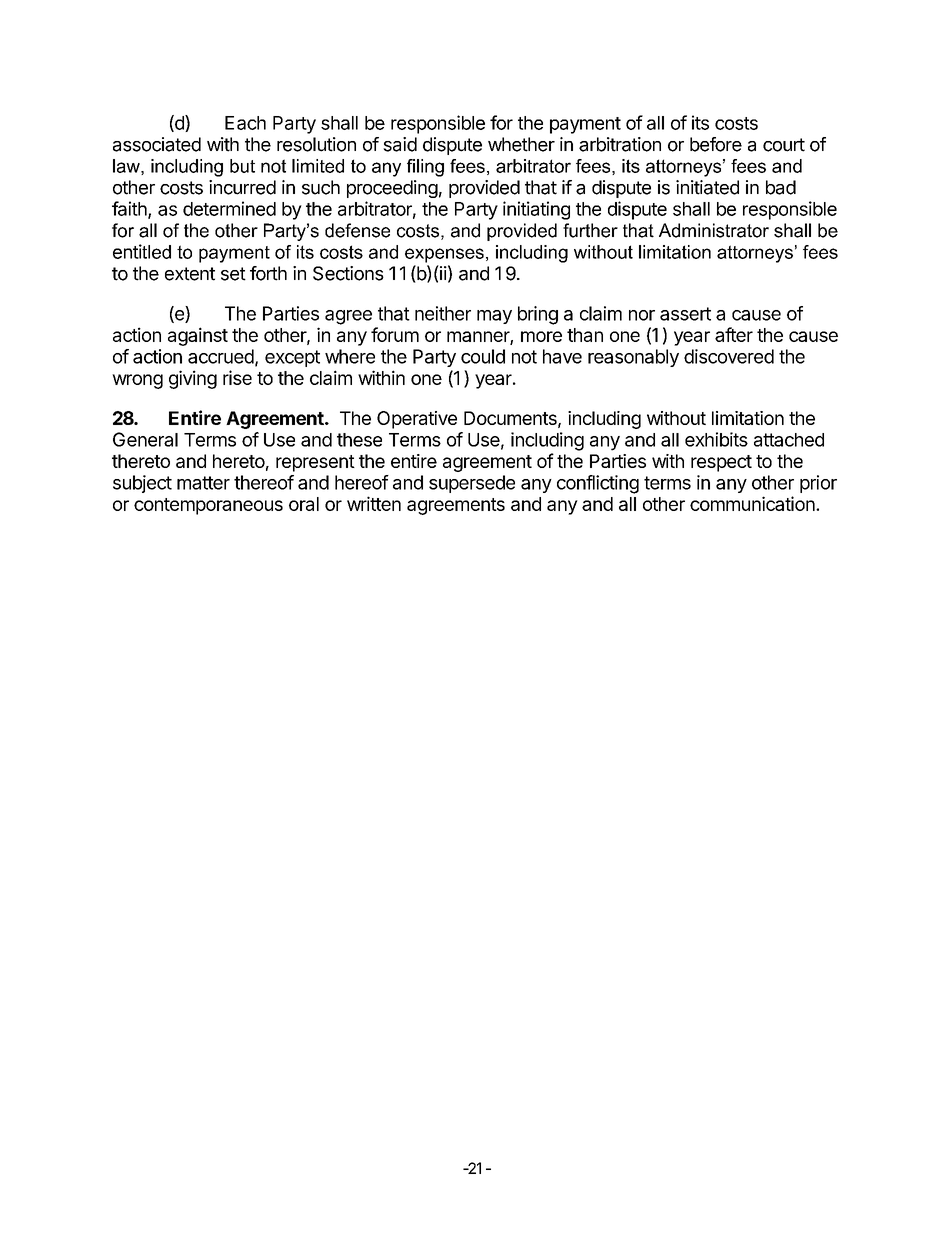 The height and width of the page is (1233, 952). I want to click on initiated, so click(707, 187).
